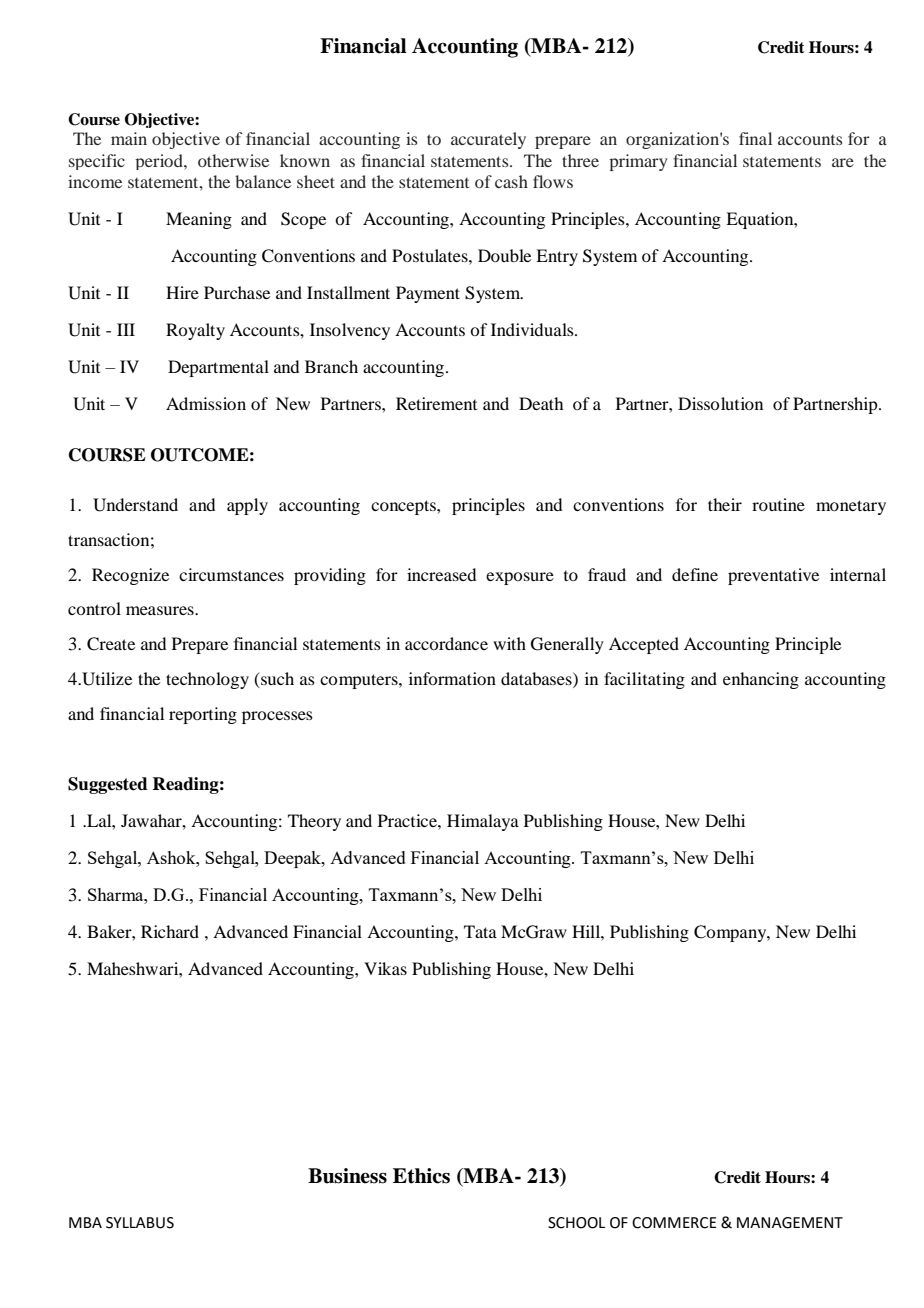 The height and width of the screenshot is (1308, 924). I want to click on Understand, so click(135, 505).
